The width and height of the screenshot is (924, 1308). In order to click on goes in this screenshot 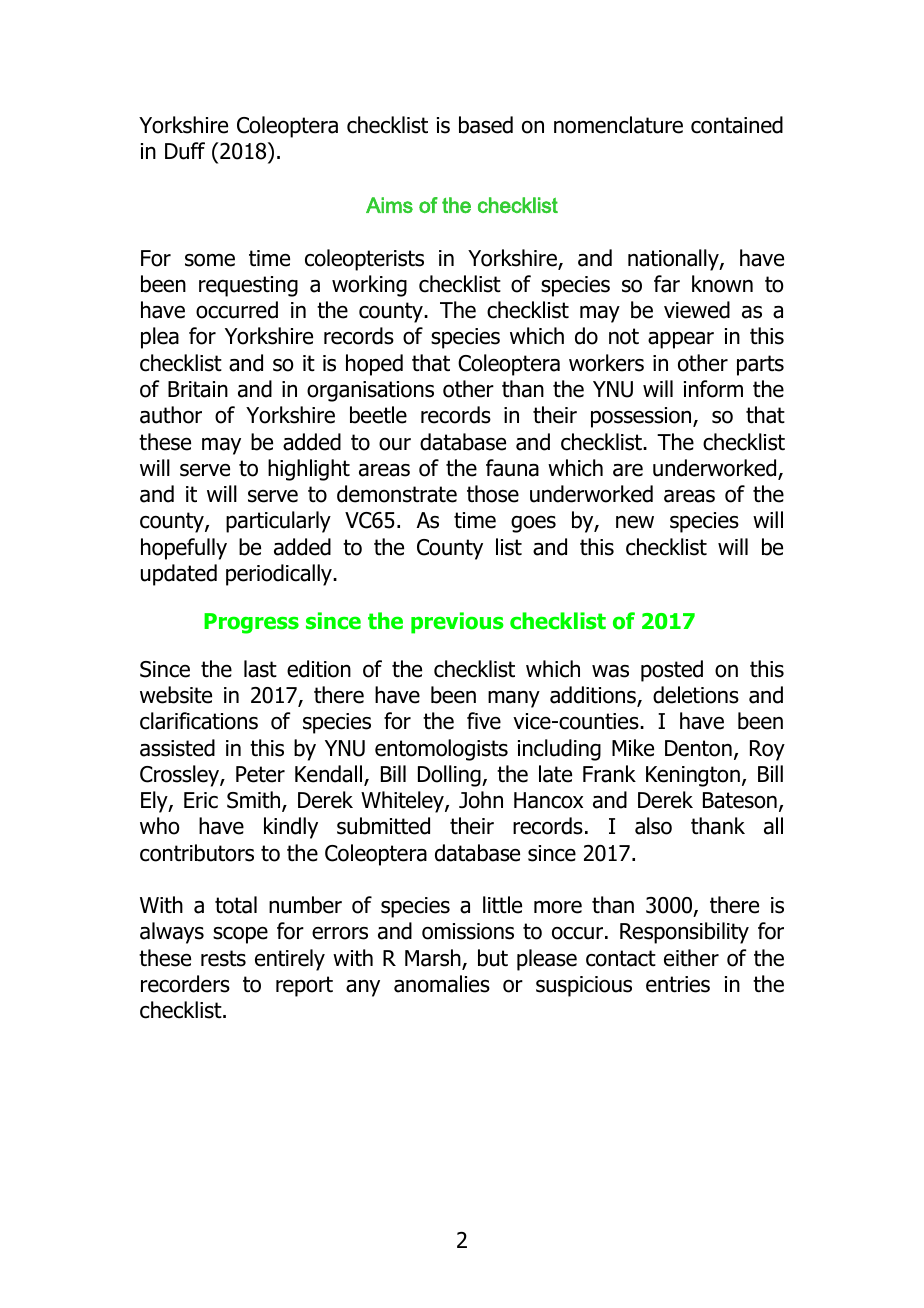, I will do `click(533, 524)`.
